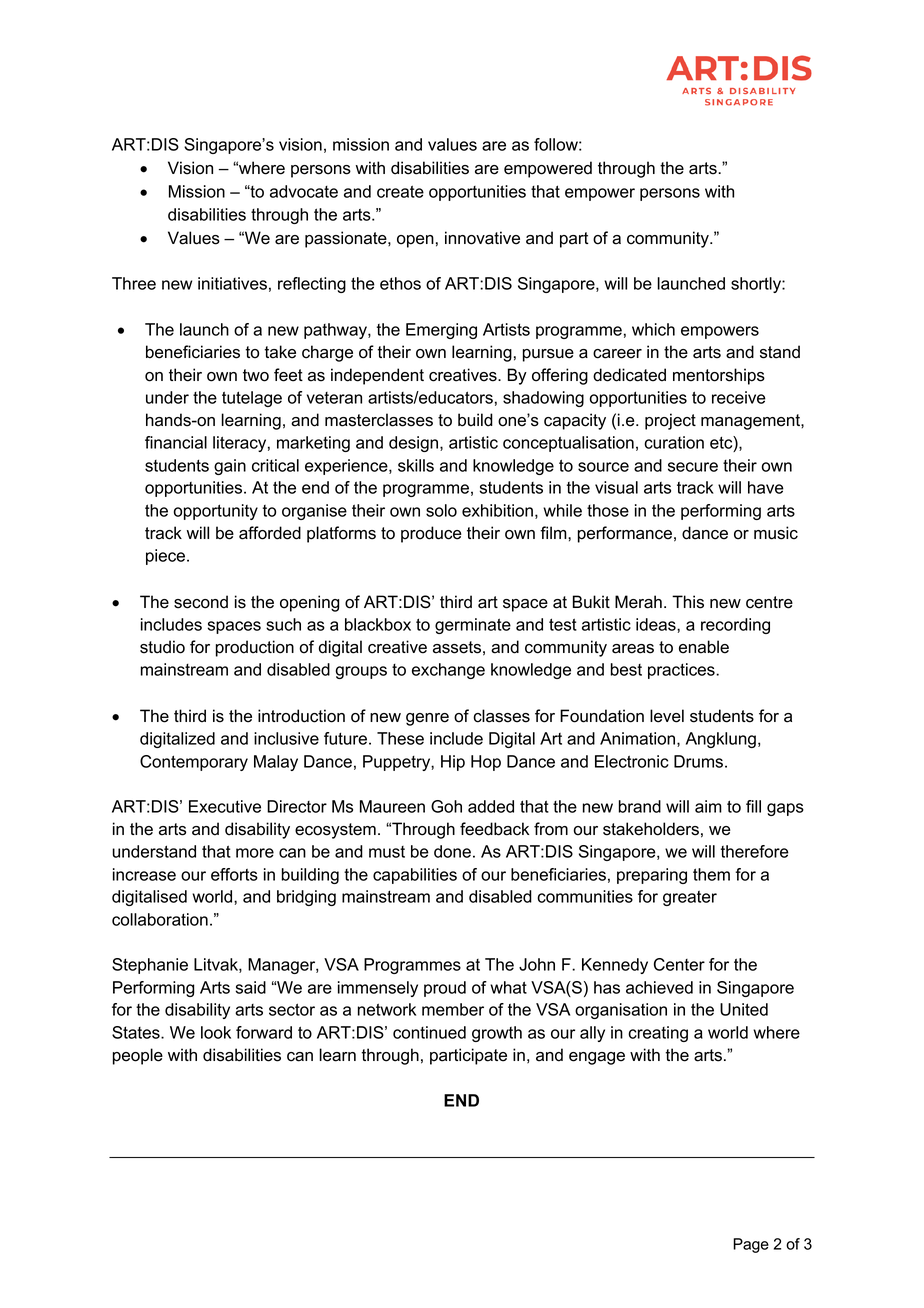 The height and width of the screenshot is (1308, 924). Describe the element at coordinates (688, 602) in the screenshot. I see `This` at that location.
